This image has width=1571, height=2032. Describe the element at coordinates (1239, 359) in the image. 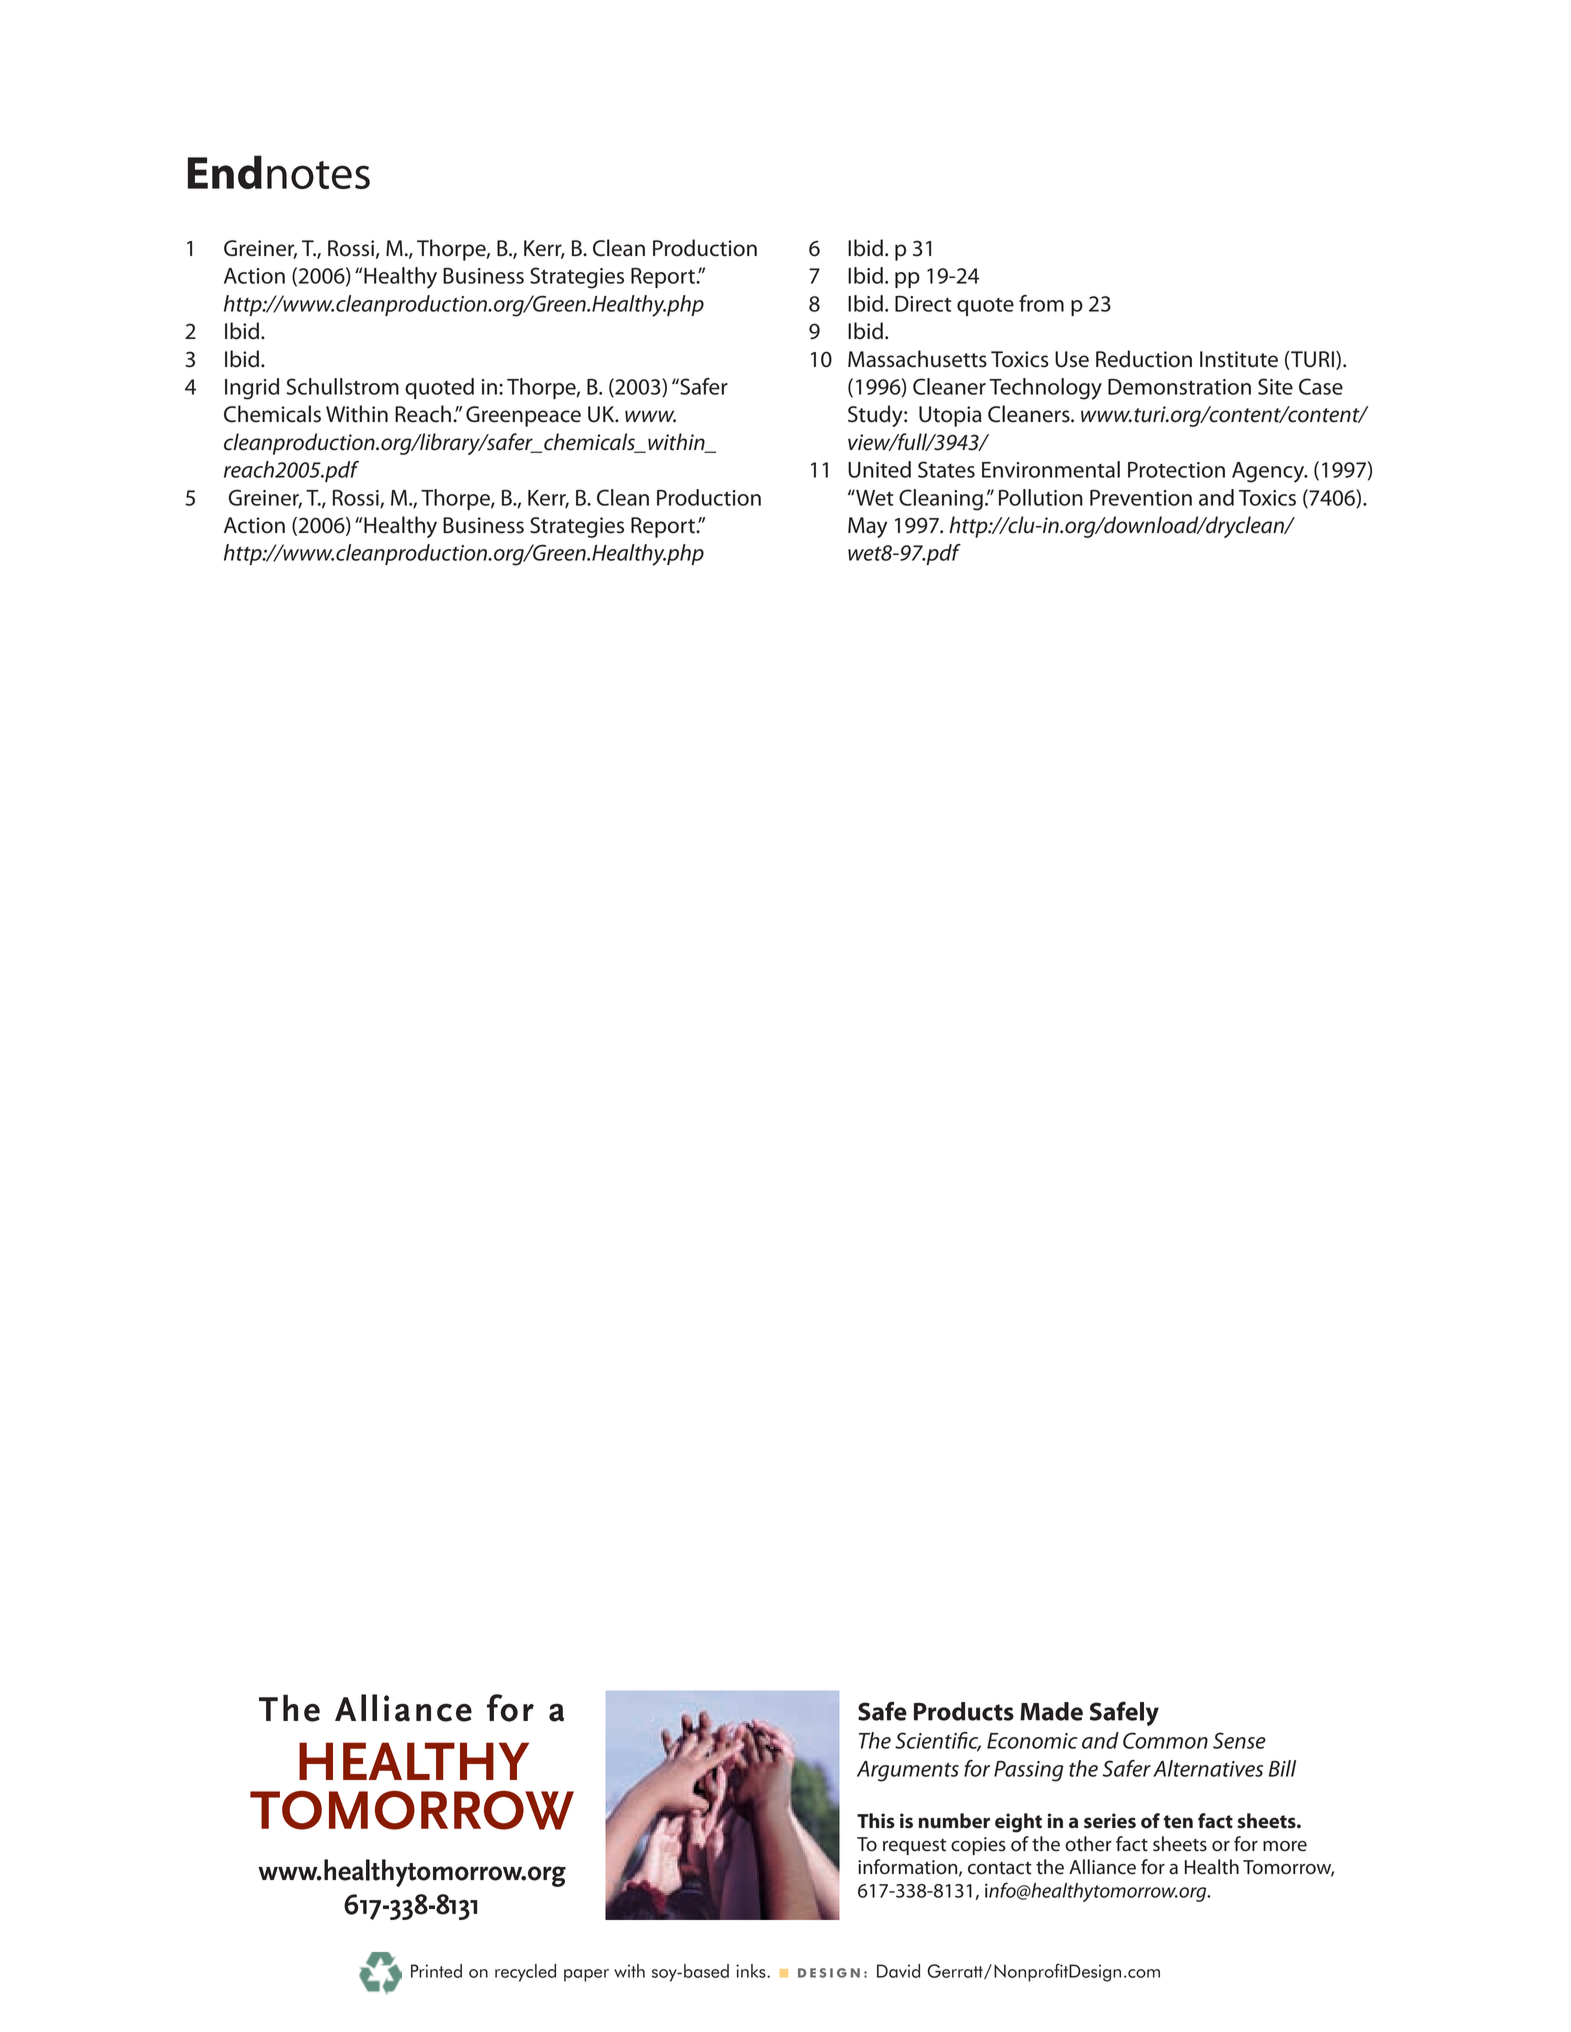

I see `Institute` at that location.
